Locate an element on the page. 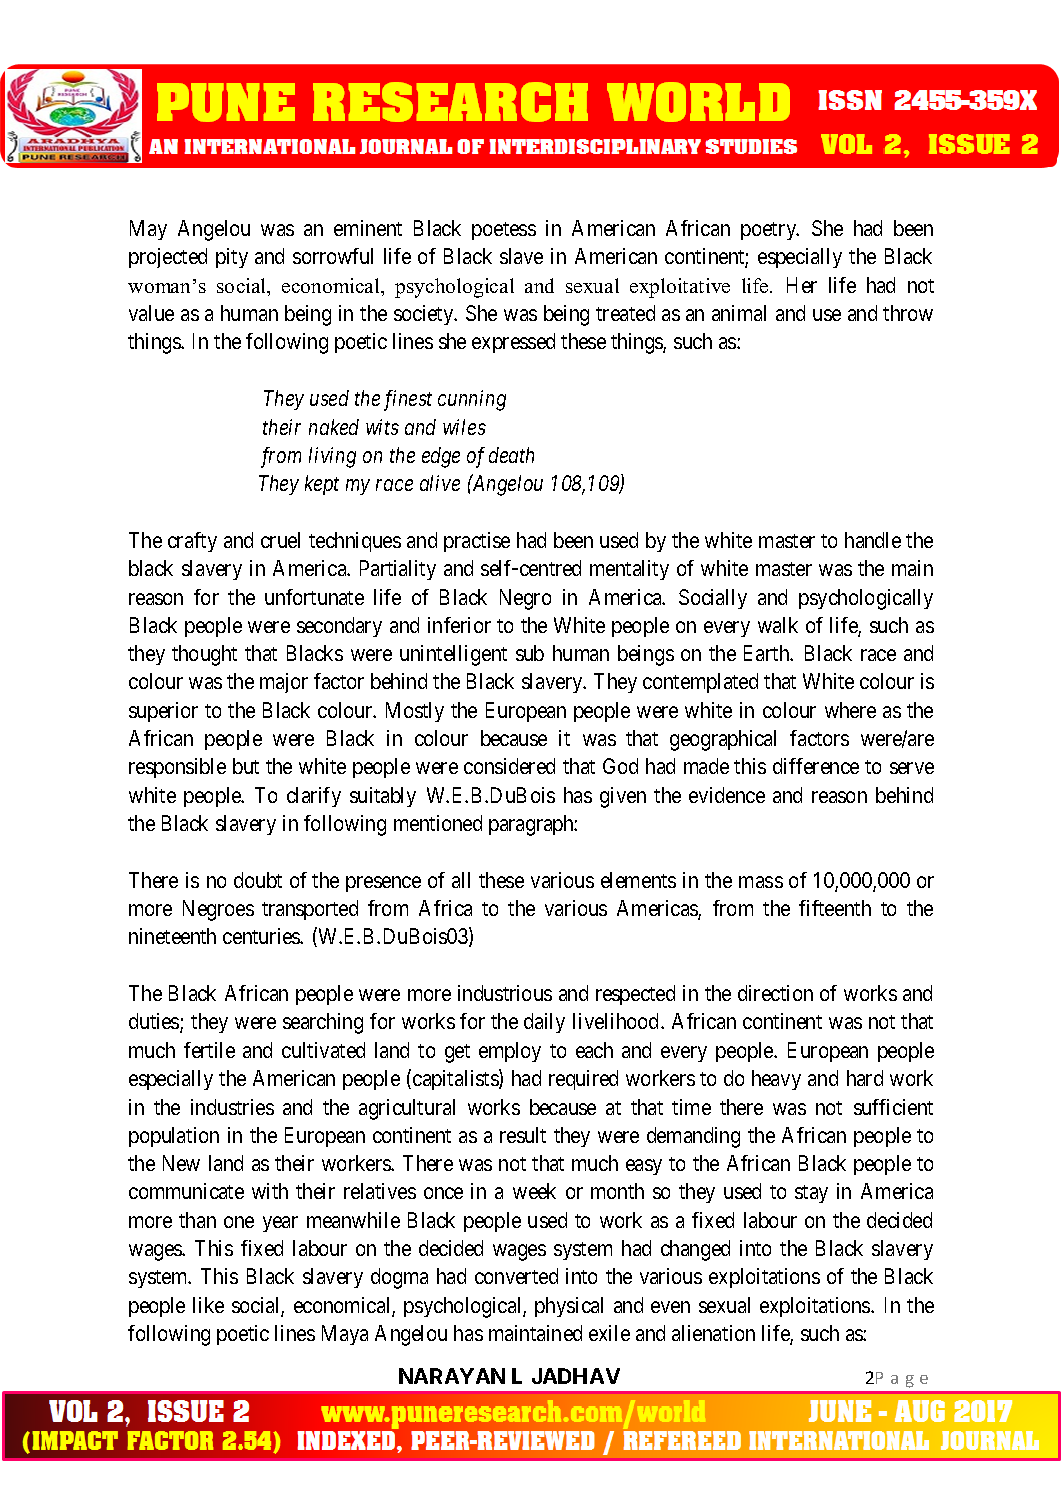  considered is located at coordinates (509, 766).
